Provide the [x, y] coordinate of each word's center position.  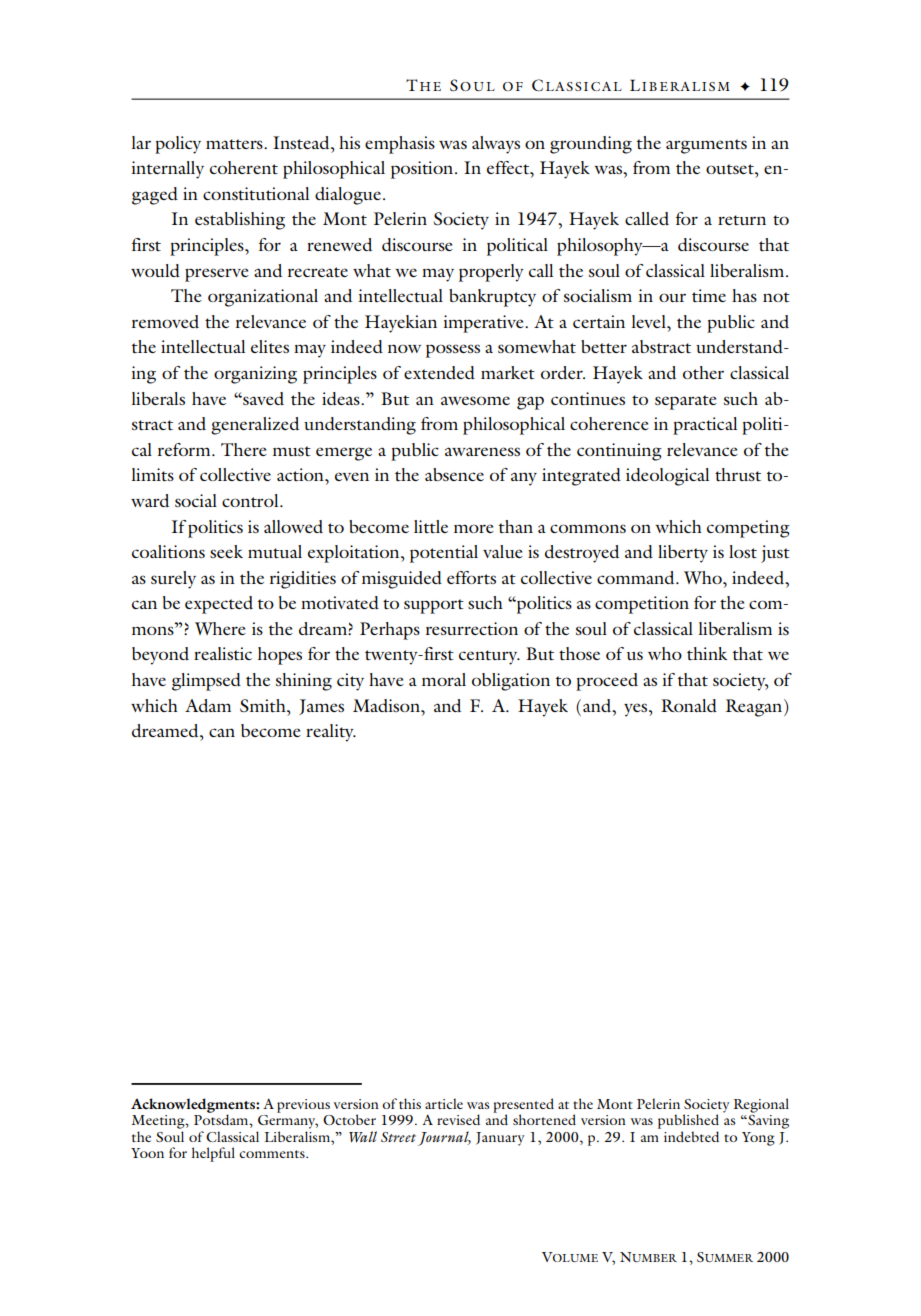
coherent [244, 167]
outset [731, 169]
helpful [213, 1154]
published [688, 1121]
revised [458, 1119]
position [423, 170]
